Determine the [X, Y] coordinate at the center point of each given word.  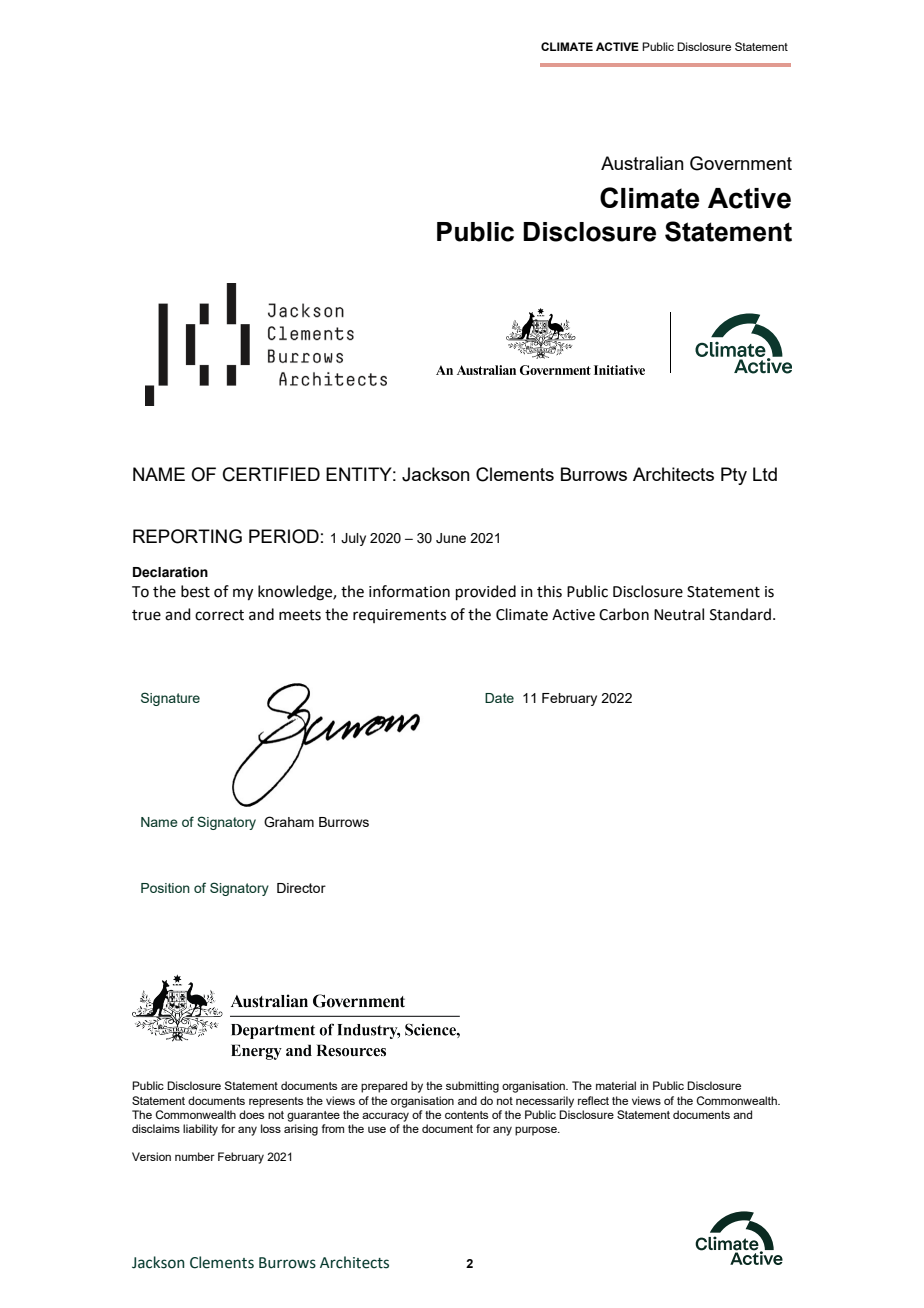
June [451, 538]
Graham [289, 822]
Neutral [679, 614]
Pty [734, 476]
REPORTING [187, 536]
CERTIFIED [271, 474]
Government [741, 163]
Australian [642, 163]
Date [499, 698]
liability [200, 1130]
